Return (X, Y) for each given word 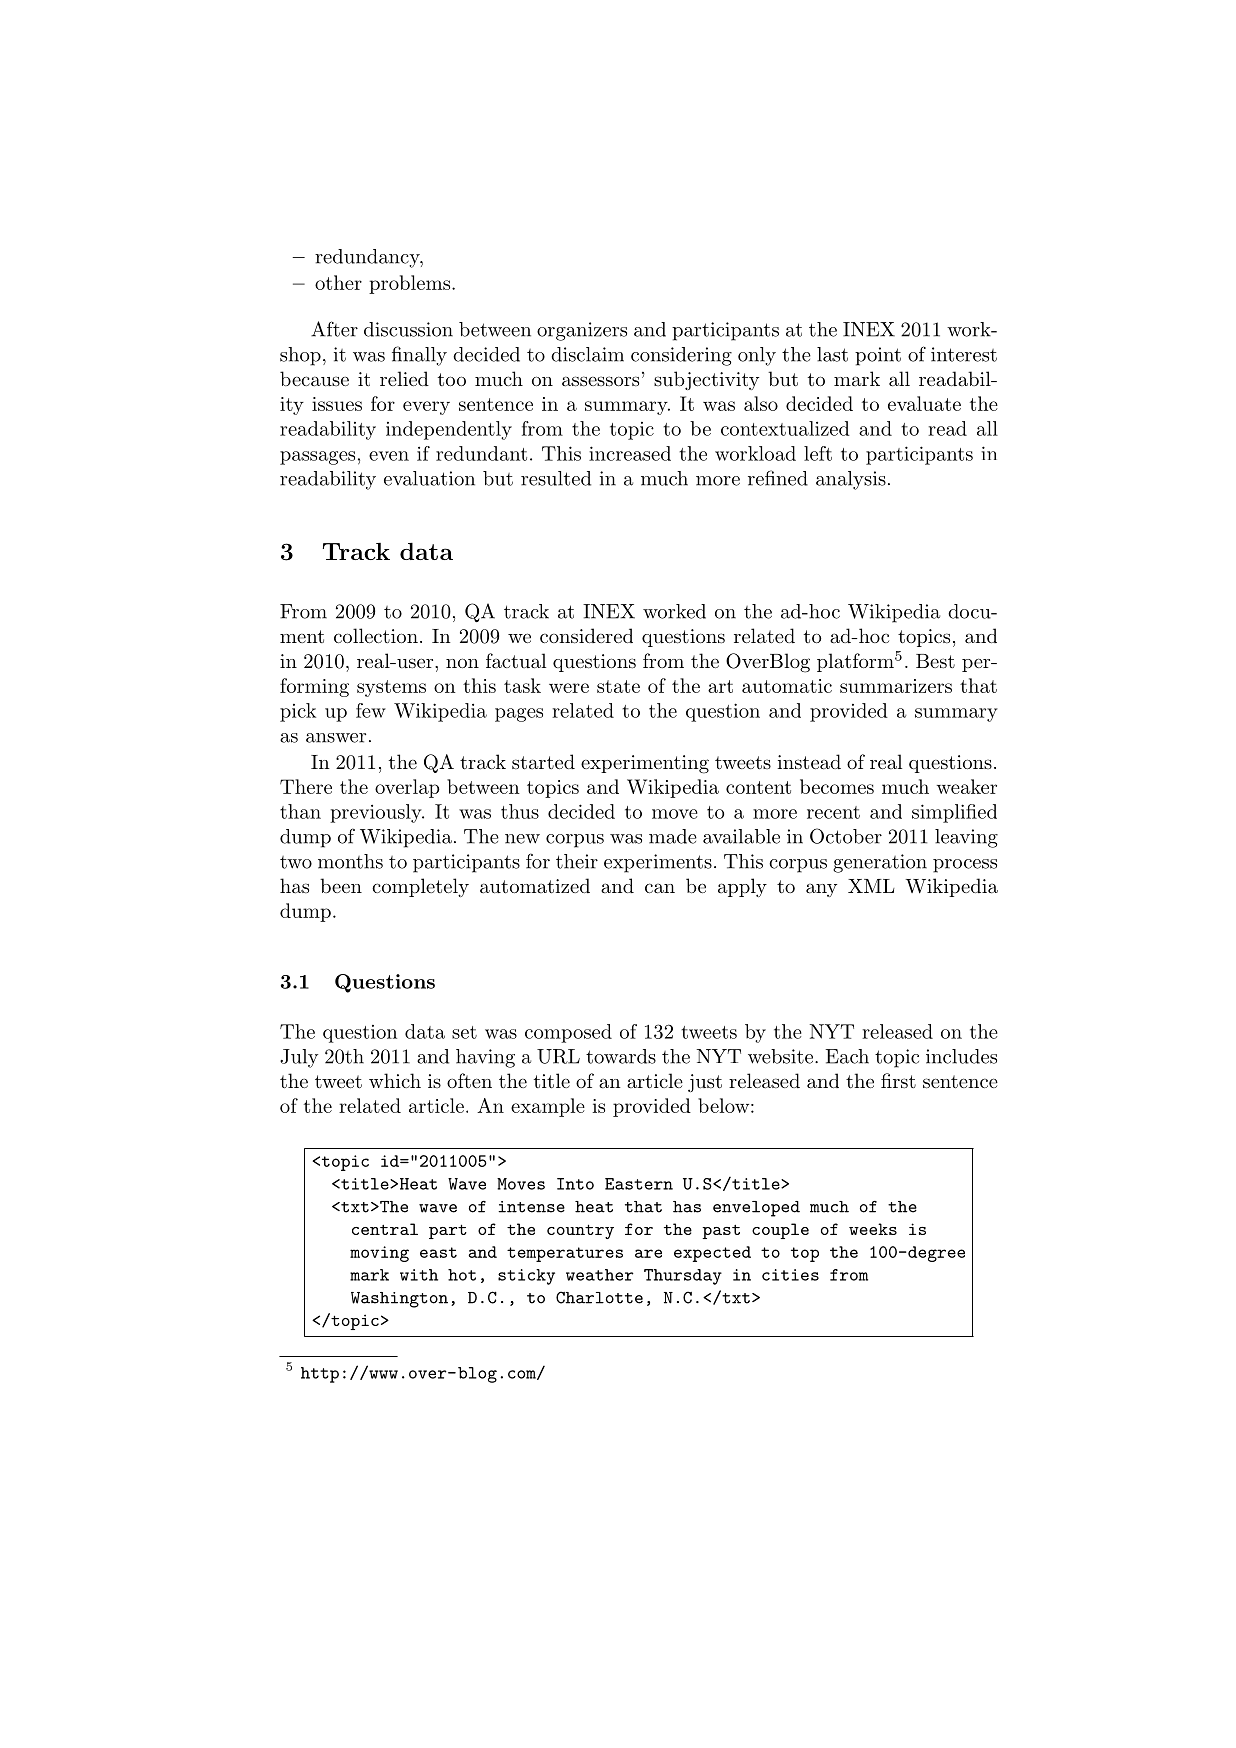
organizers (582, 331)
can (660, 888)
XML (871, 886)
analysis (851, 480)
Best (935, 661)
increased (630, 453)
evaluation (429, 478)
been (341, 885)
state (618, 686)
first (898, 1081)
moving (379, 1254)
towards (621, 1056)
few (371, 710)
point (878, 356)
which (395, 1080)
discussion (408, 329)
